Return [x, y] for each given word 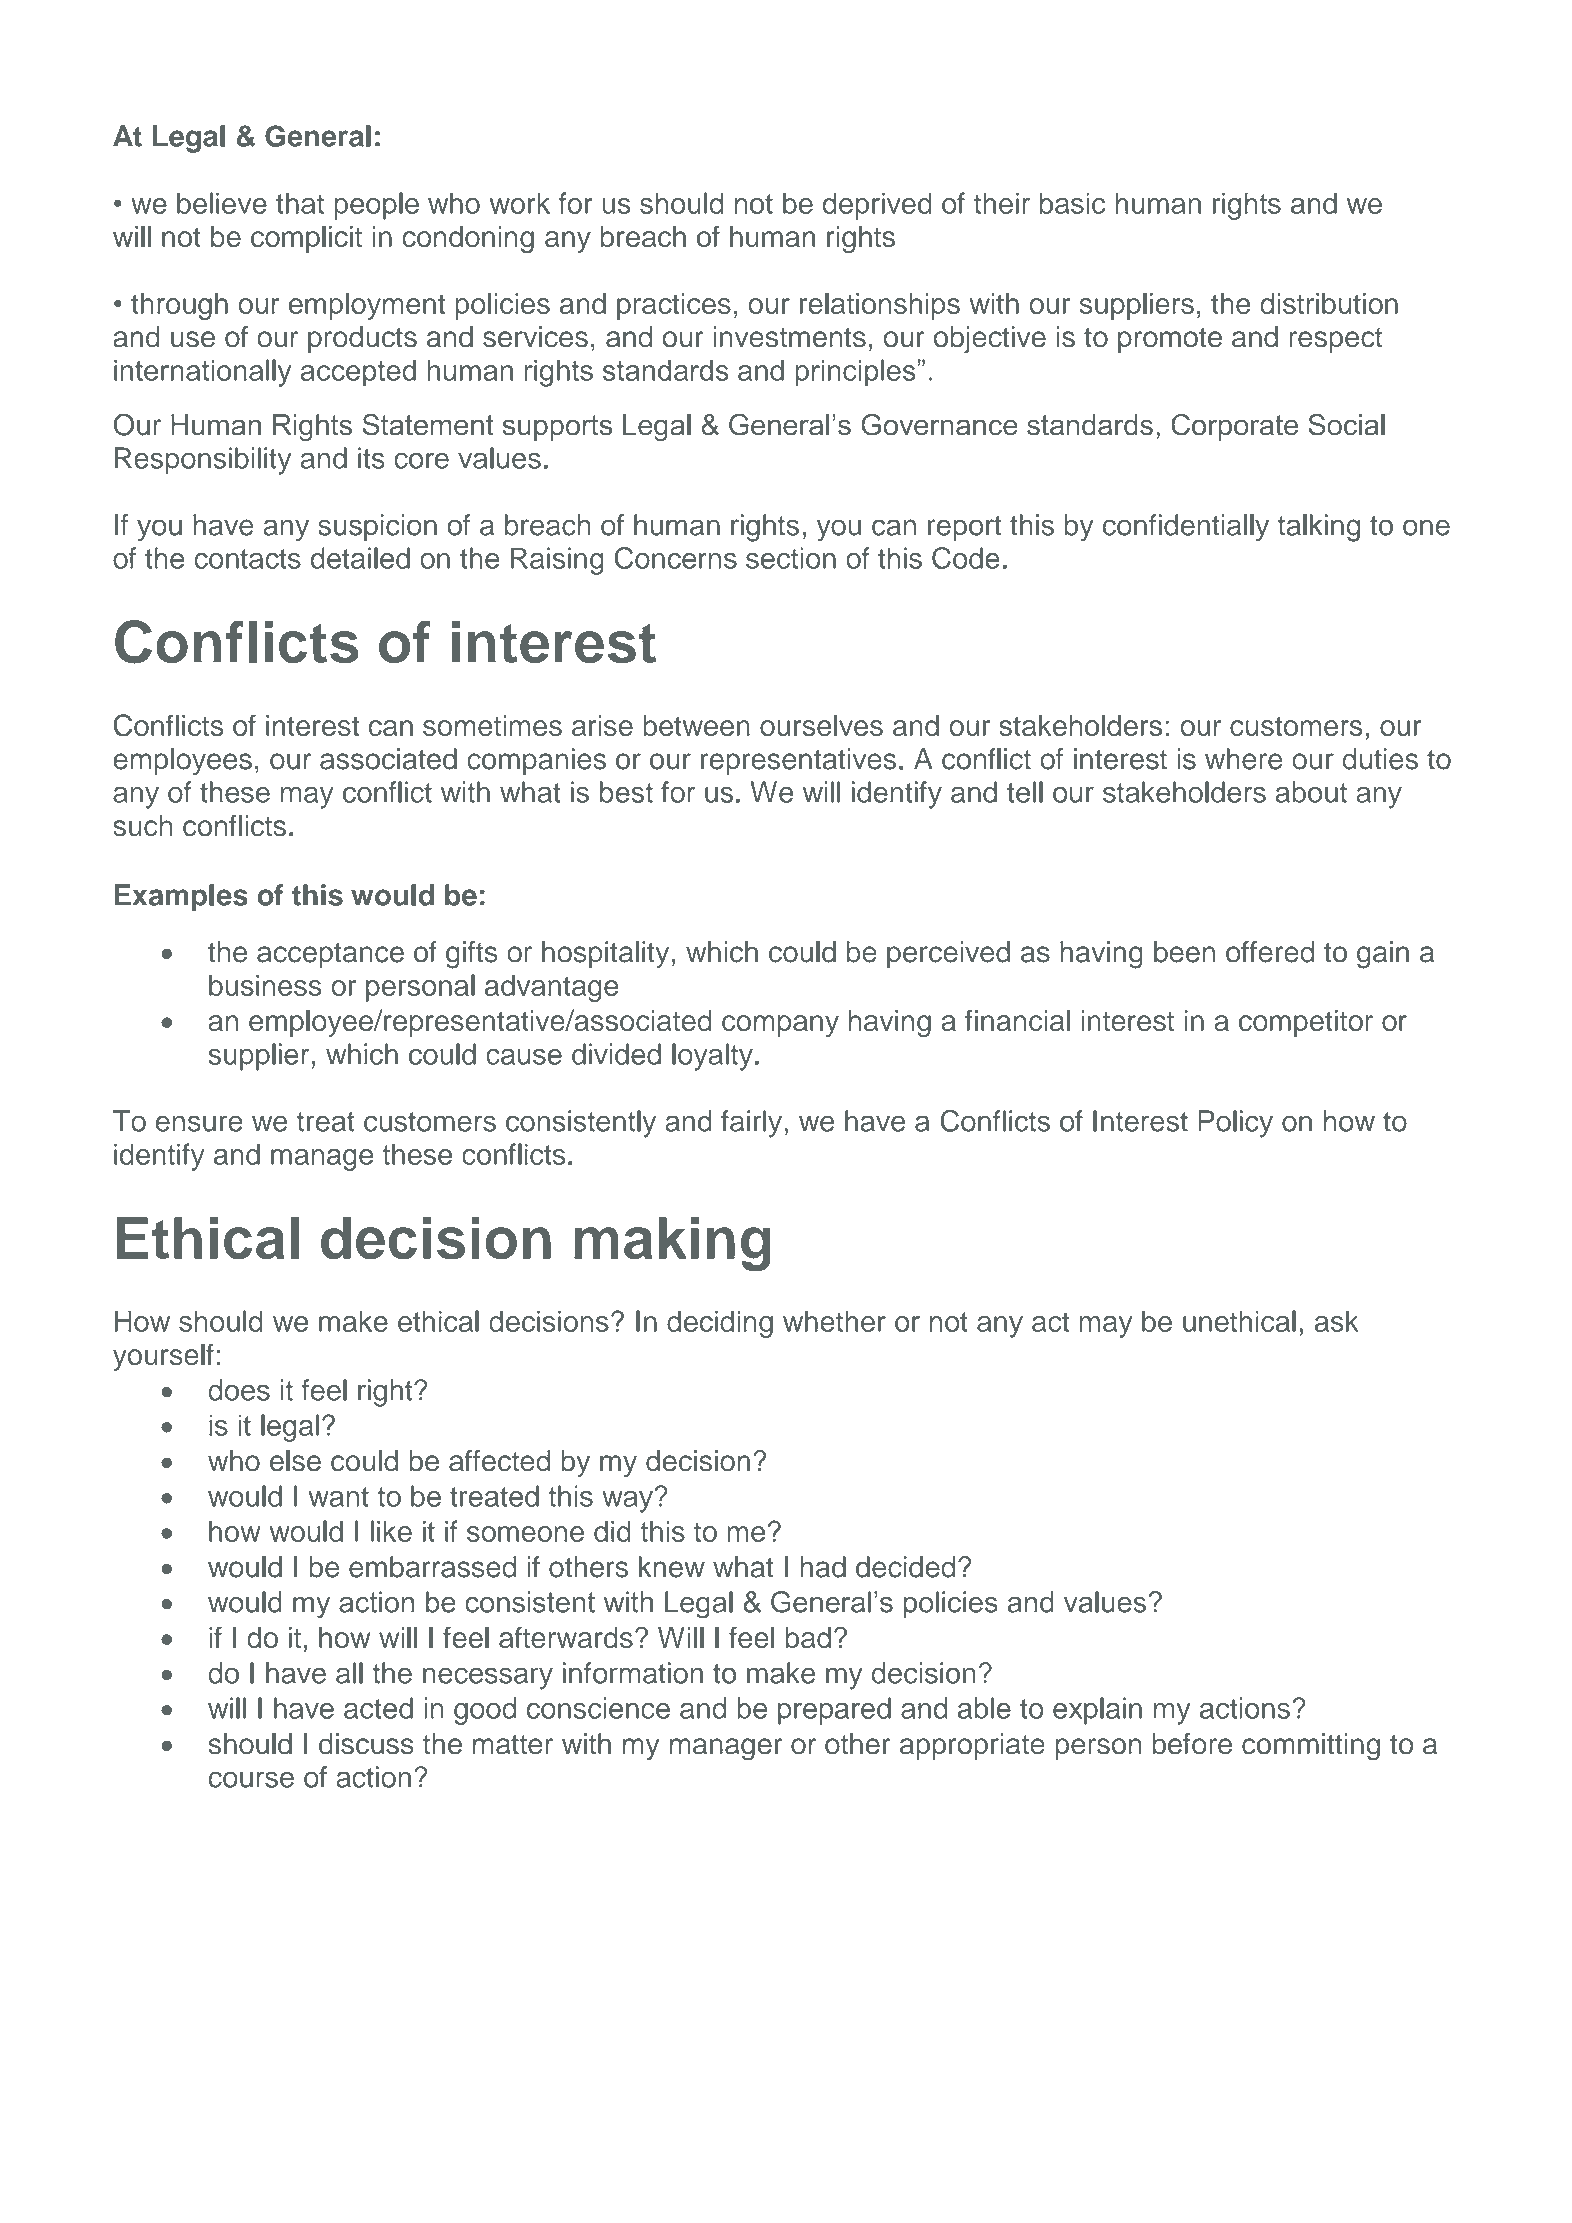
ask [1337, 1321]
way [628, 1501]
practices [674, 306]
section [791, 558]
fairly [753, 1124]
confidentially [1186, 528]
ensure [199, 1123]
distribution [1329, 303]
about [1311, 792]
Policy [1235, 1124]
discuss [366, 1744]
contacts [247, 559]
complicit [306, 239]
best [626, 792]
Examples [181, 898]
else [295, 1461]
